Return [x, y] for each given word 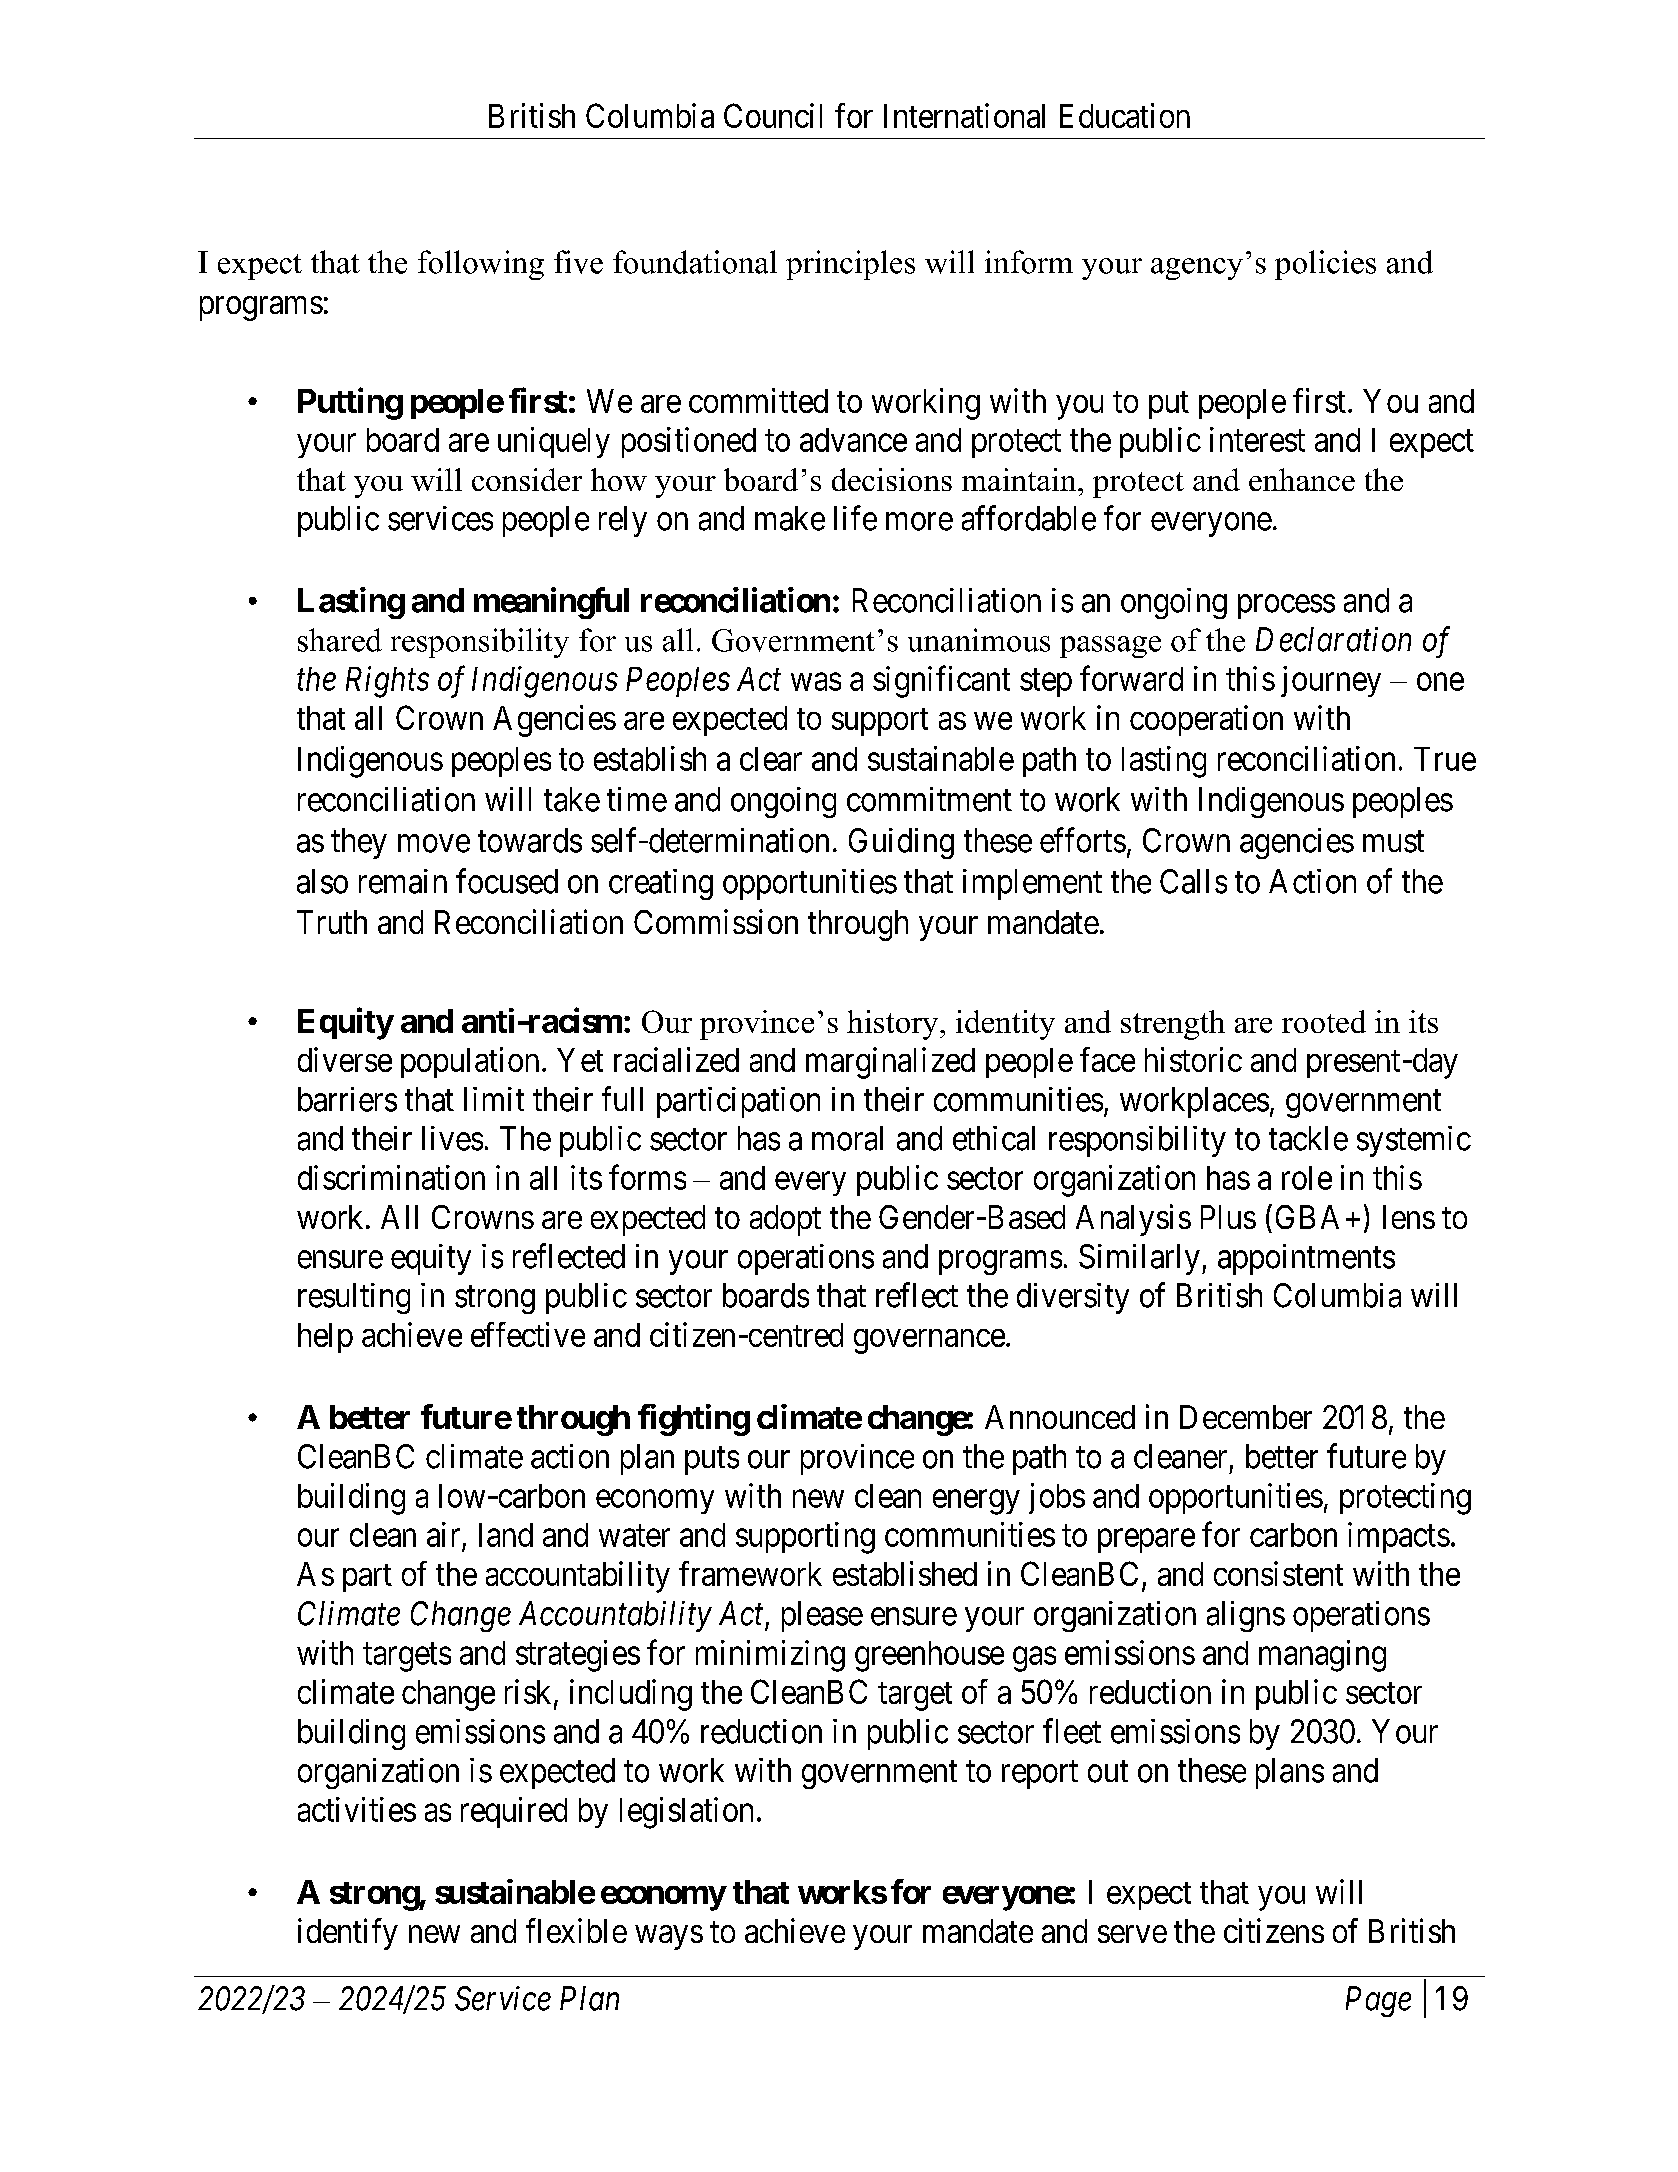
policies [1325, 265]
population [470, 1062]
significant [941, 682]
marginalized [890, 1063]
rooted [1324, 1021]
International [964, 115]
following [481, 265]
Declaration [1333, 639]
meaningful [551, 603]
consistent [1278, 1573]
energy [976, 1502]
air [443, 1534]
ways [669, 1937]
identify [348, 1934]
